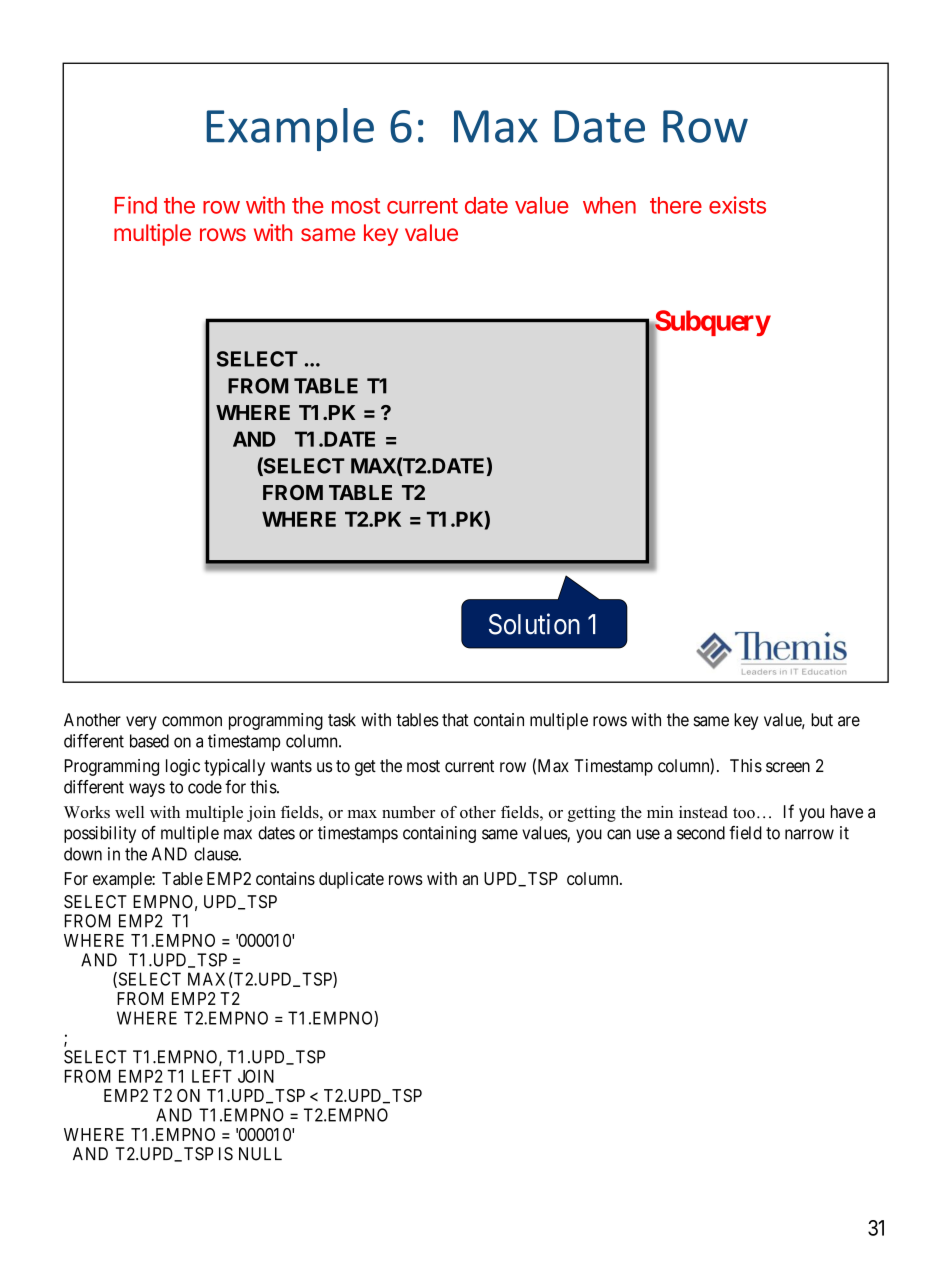  What do you see at coordinates (822, 720) in the screenshot?
I see `but` at bounding box center [822, 720].
